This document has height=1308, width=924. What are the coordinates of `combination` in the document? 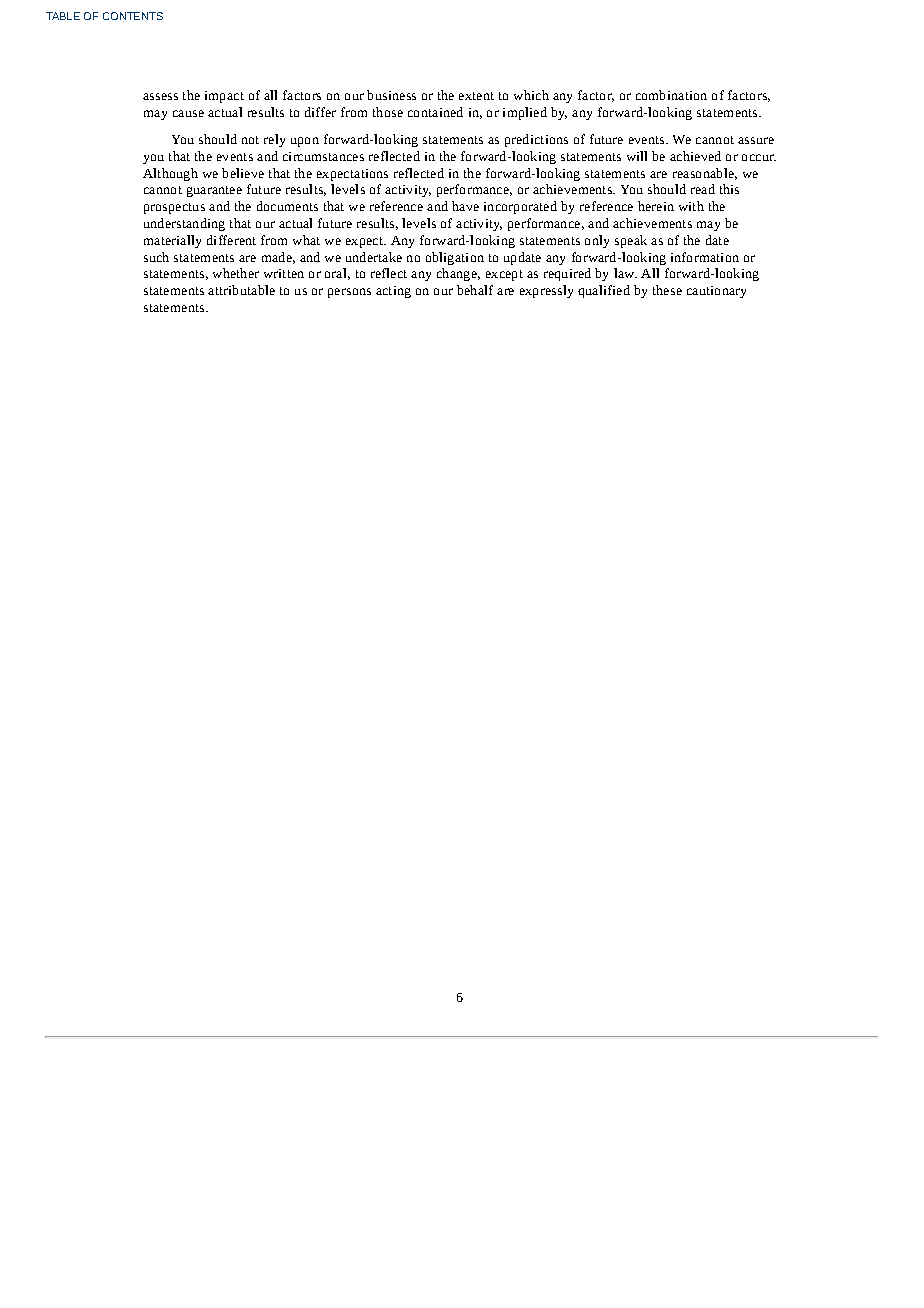 It's located at (671, 95).
